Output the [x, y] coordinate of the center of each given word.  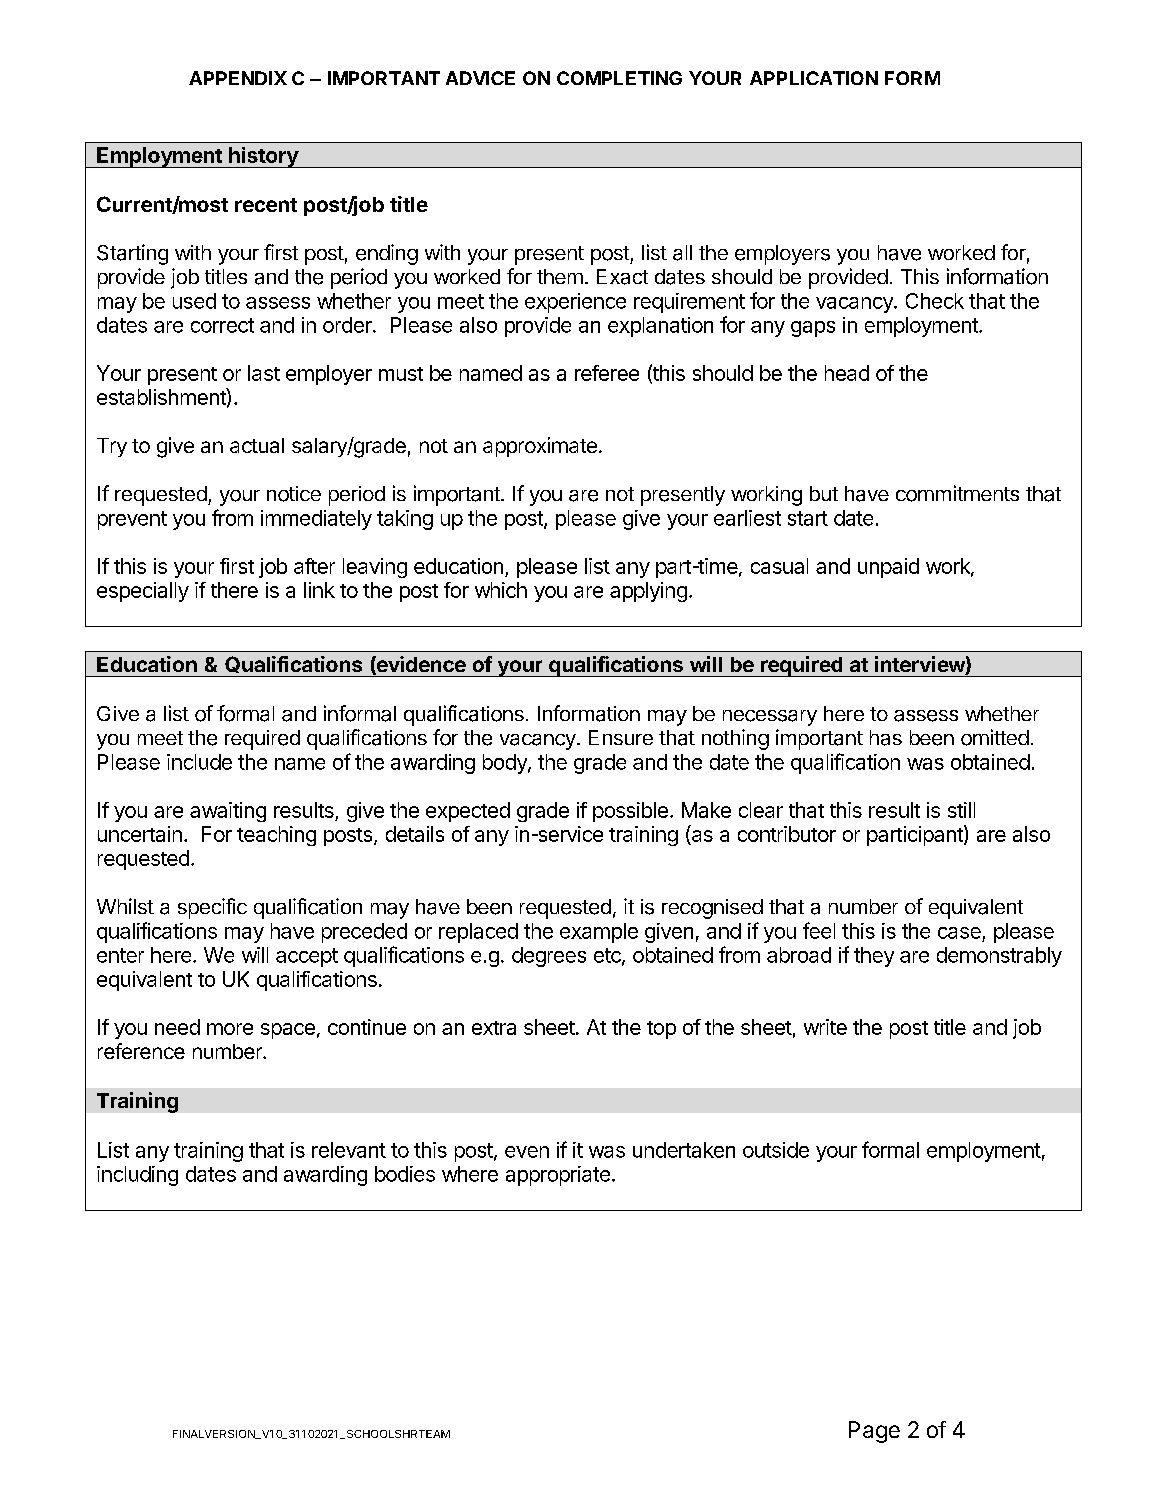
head [847, 373]
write [825, 1027]
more [230, 1029]
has [886, 738]
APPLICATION [814, 78]
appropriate [558, 1176]
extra [494, 1028]
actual [257, 445]
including [137, 1176]
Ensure [621, 737]
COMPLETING [619, 78]
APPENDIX [238, 78]
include [199, 762]
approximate [540, 447]
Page [874, 1432]
